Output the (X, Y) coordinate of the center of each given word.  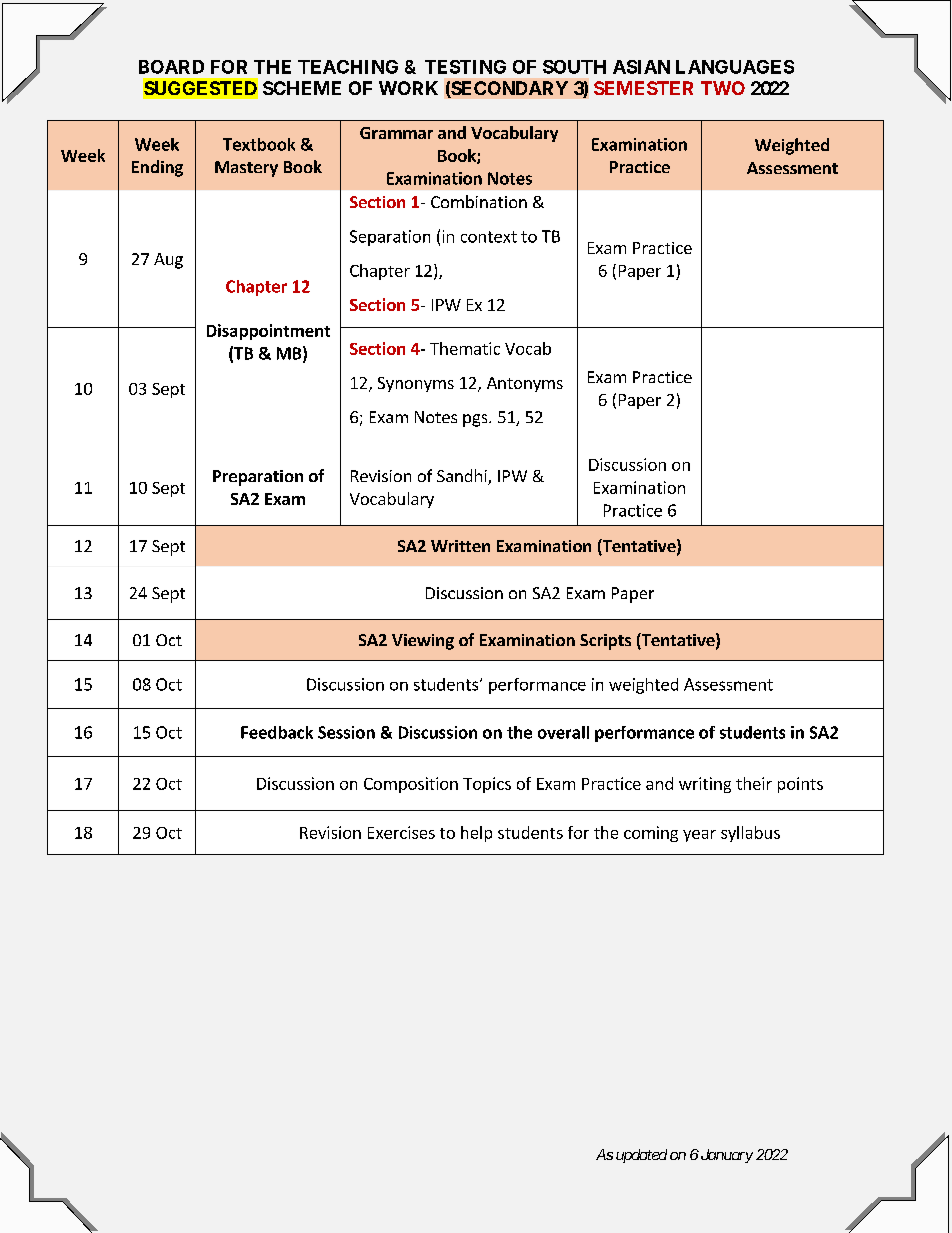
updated (641, 1156)
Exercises (401, 832)
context (489, 237)
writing (705, 785)
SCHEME (302, 88)
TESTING (465, 67)
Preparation (258, 478)
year (699, 836)
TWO (723, 88)
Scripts (605, 642)
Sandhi (463, 477)
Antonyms (525, 384)
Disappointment (268, 332)
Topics (487, 785)
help (476, 834)
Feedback (277, 732)
